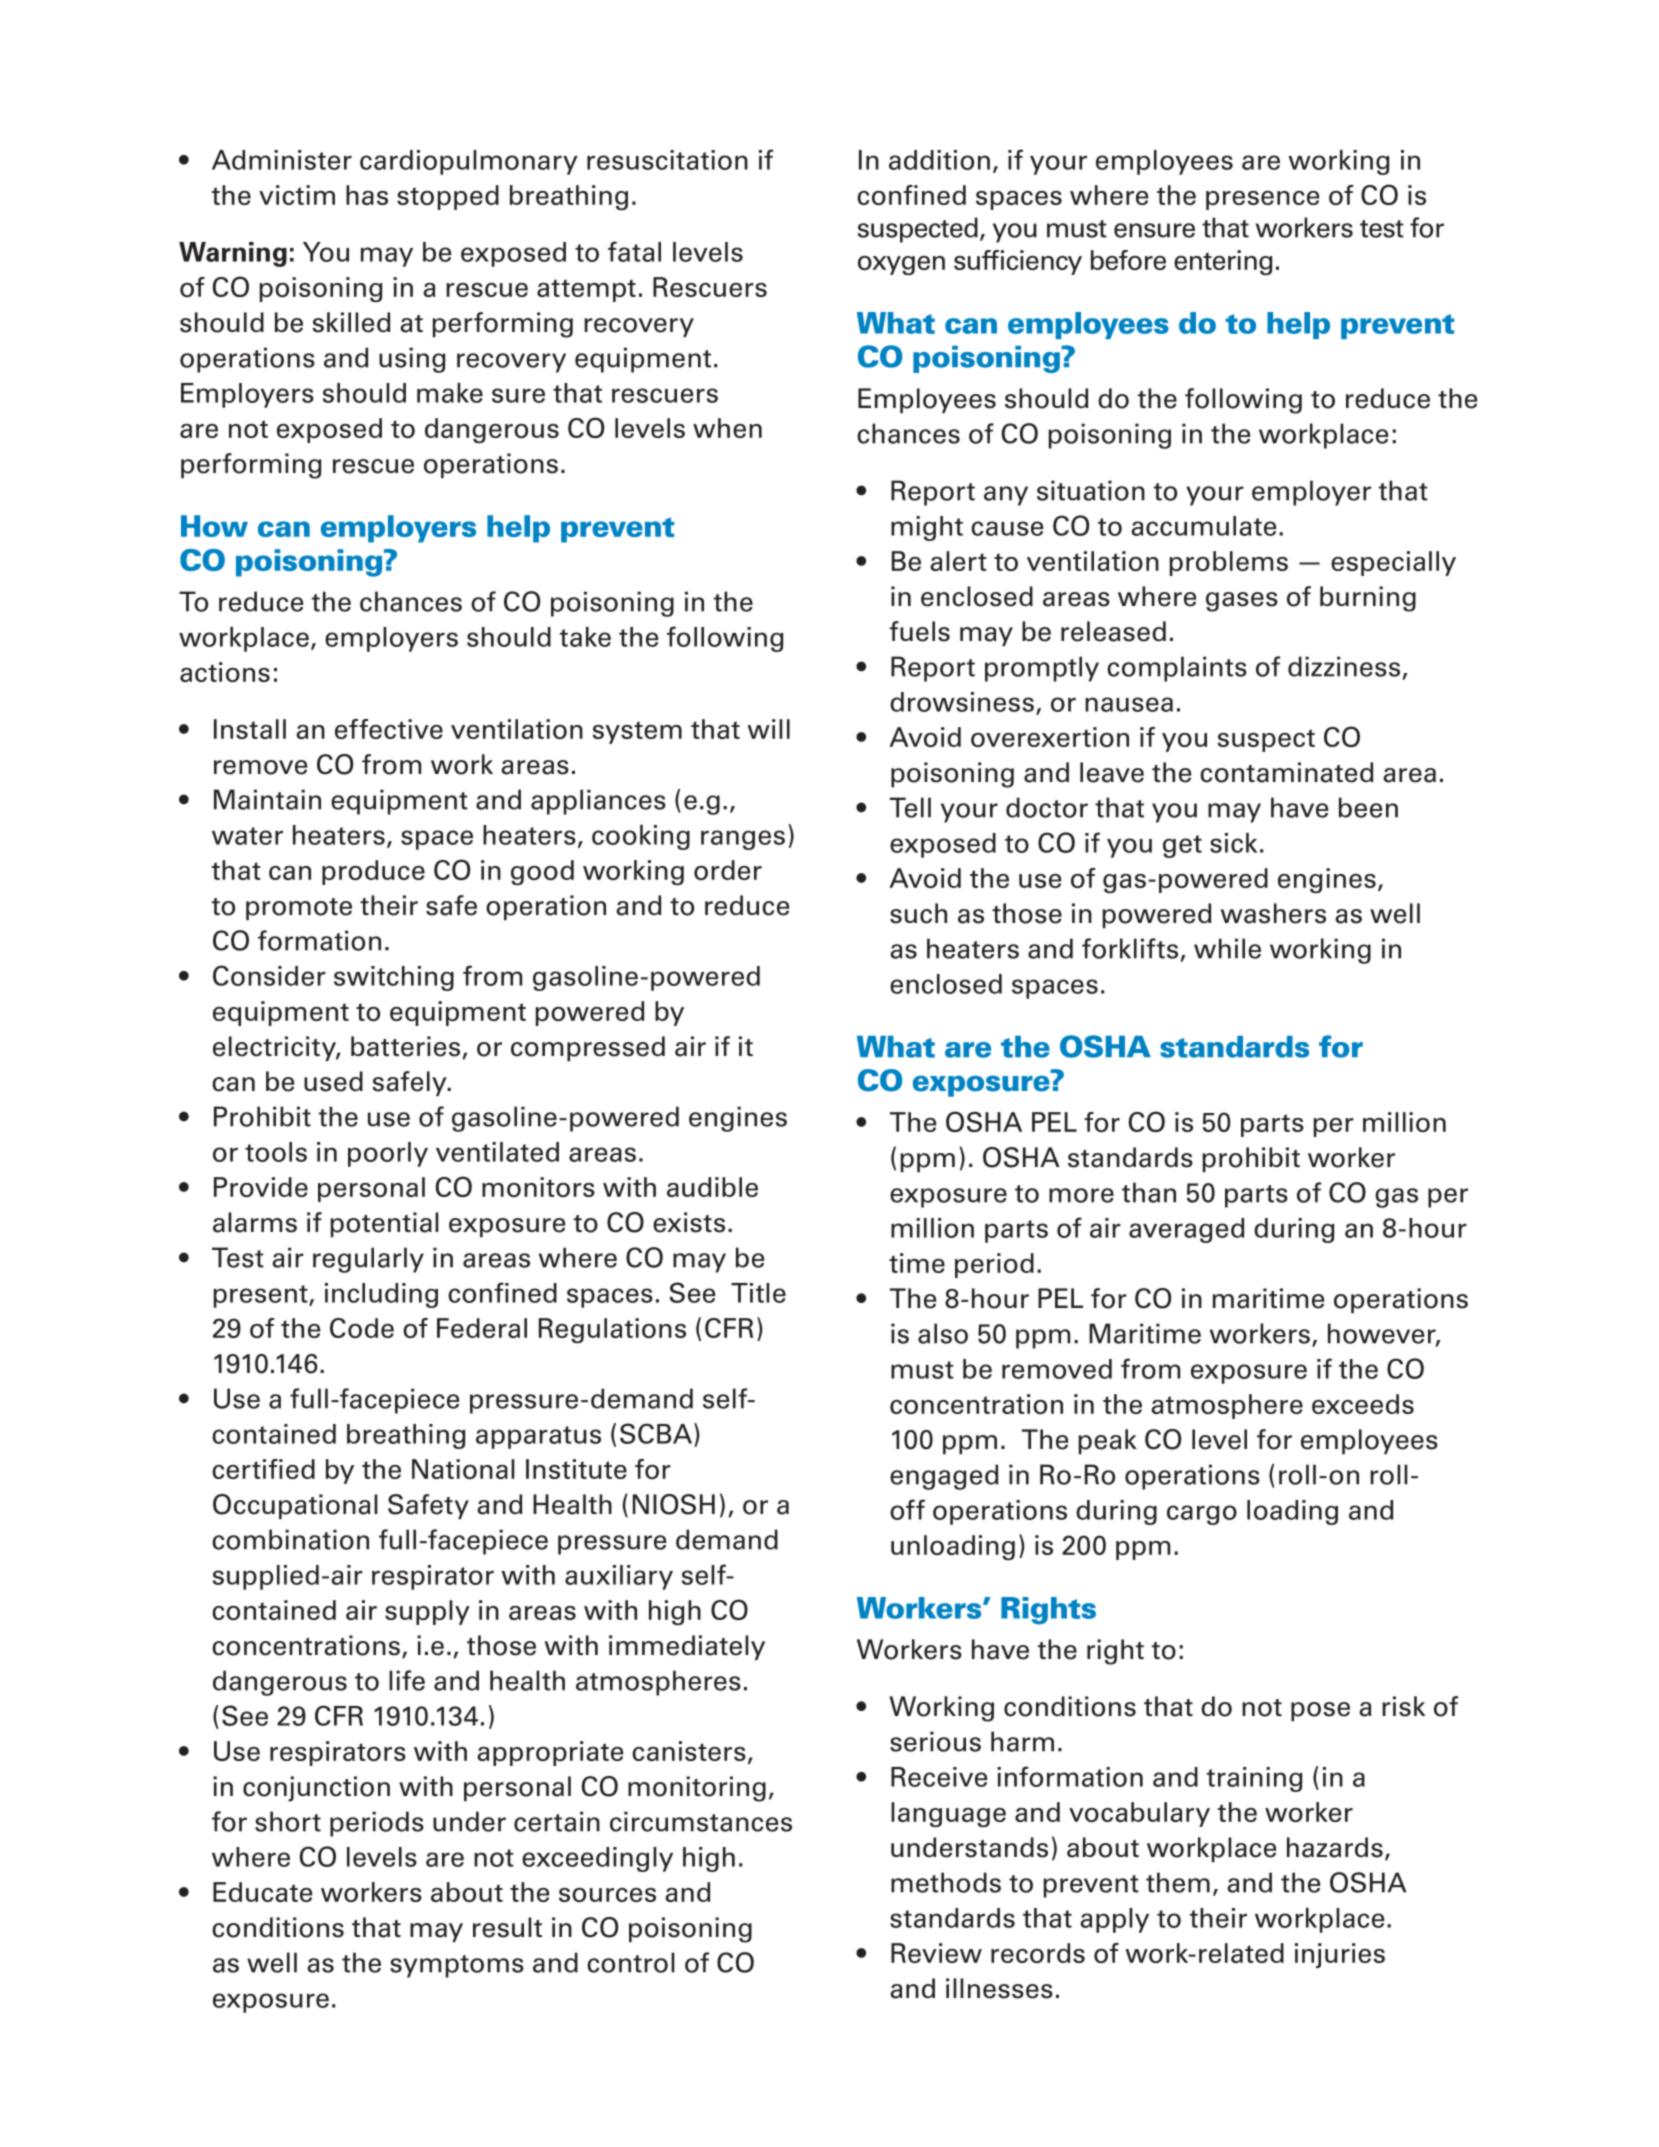  What do you see at coordinates (768, 729) in the page?
I see `will` at bounding box center [768, 729].
